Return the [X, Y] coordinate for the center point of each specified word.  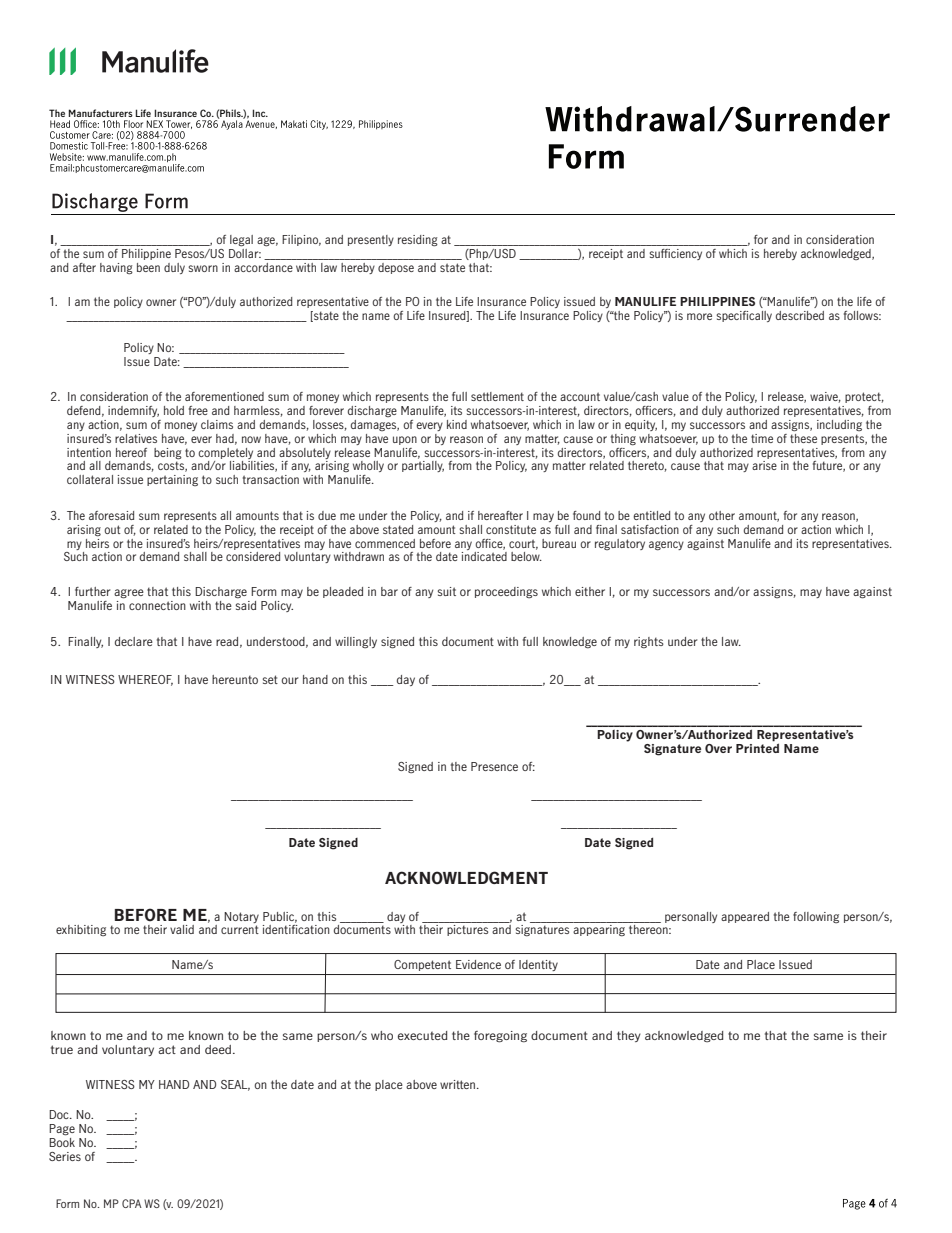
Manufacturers [101, 113]
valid [182, 929]
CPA [132, 1203]
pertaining [172, 480]
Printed [757, 747]
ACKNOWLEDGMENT [466, 878]
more [699, 316]
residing [418, 241]
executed [422, 1035]
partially [423, 466]
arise [764, 465]
